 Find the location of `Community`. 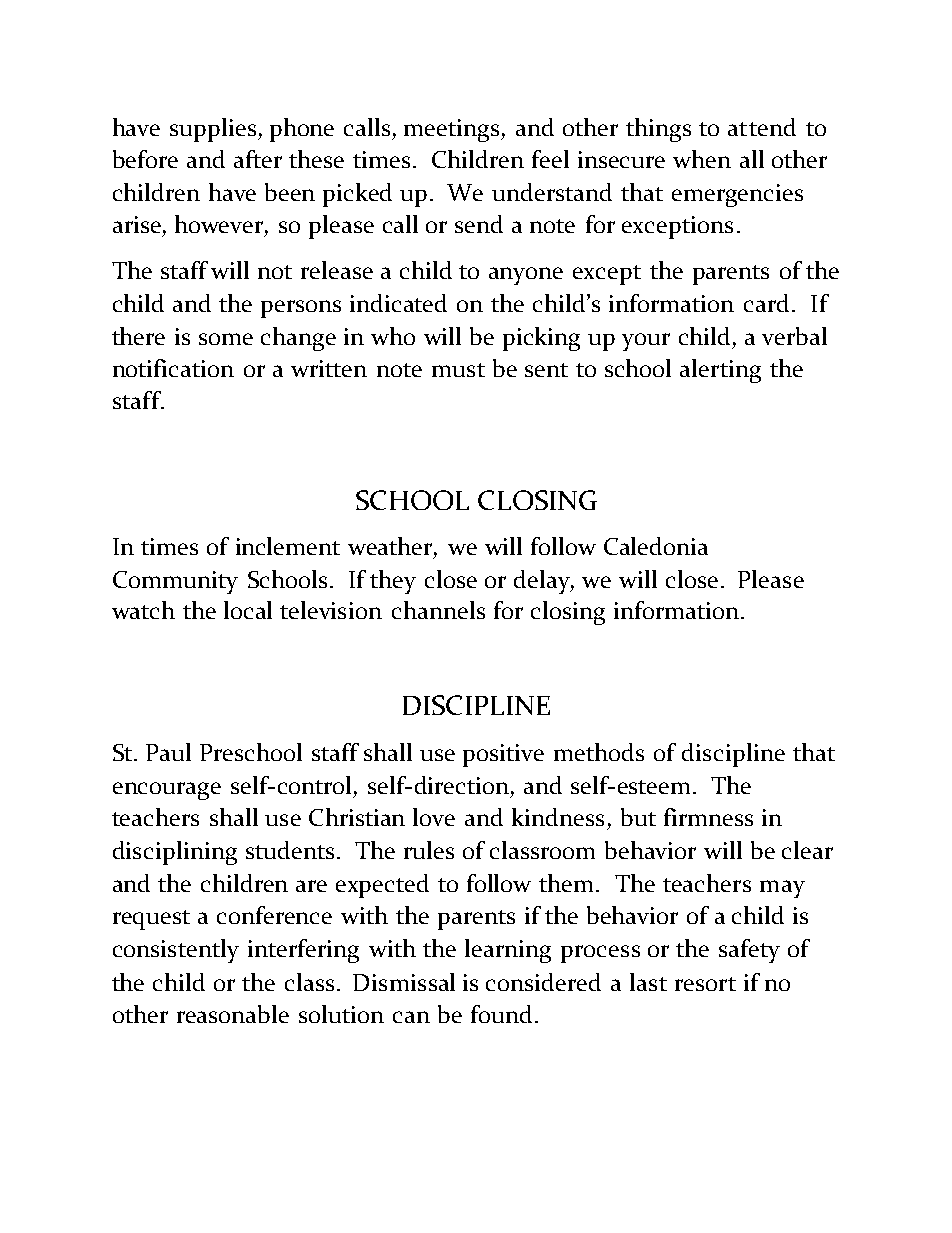

Community is located at coordinates (175, 582).
